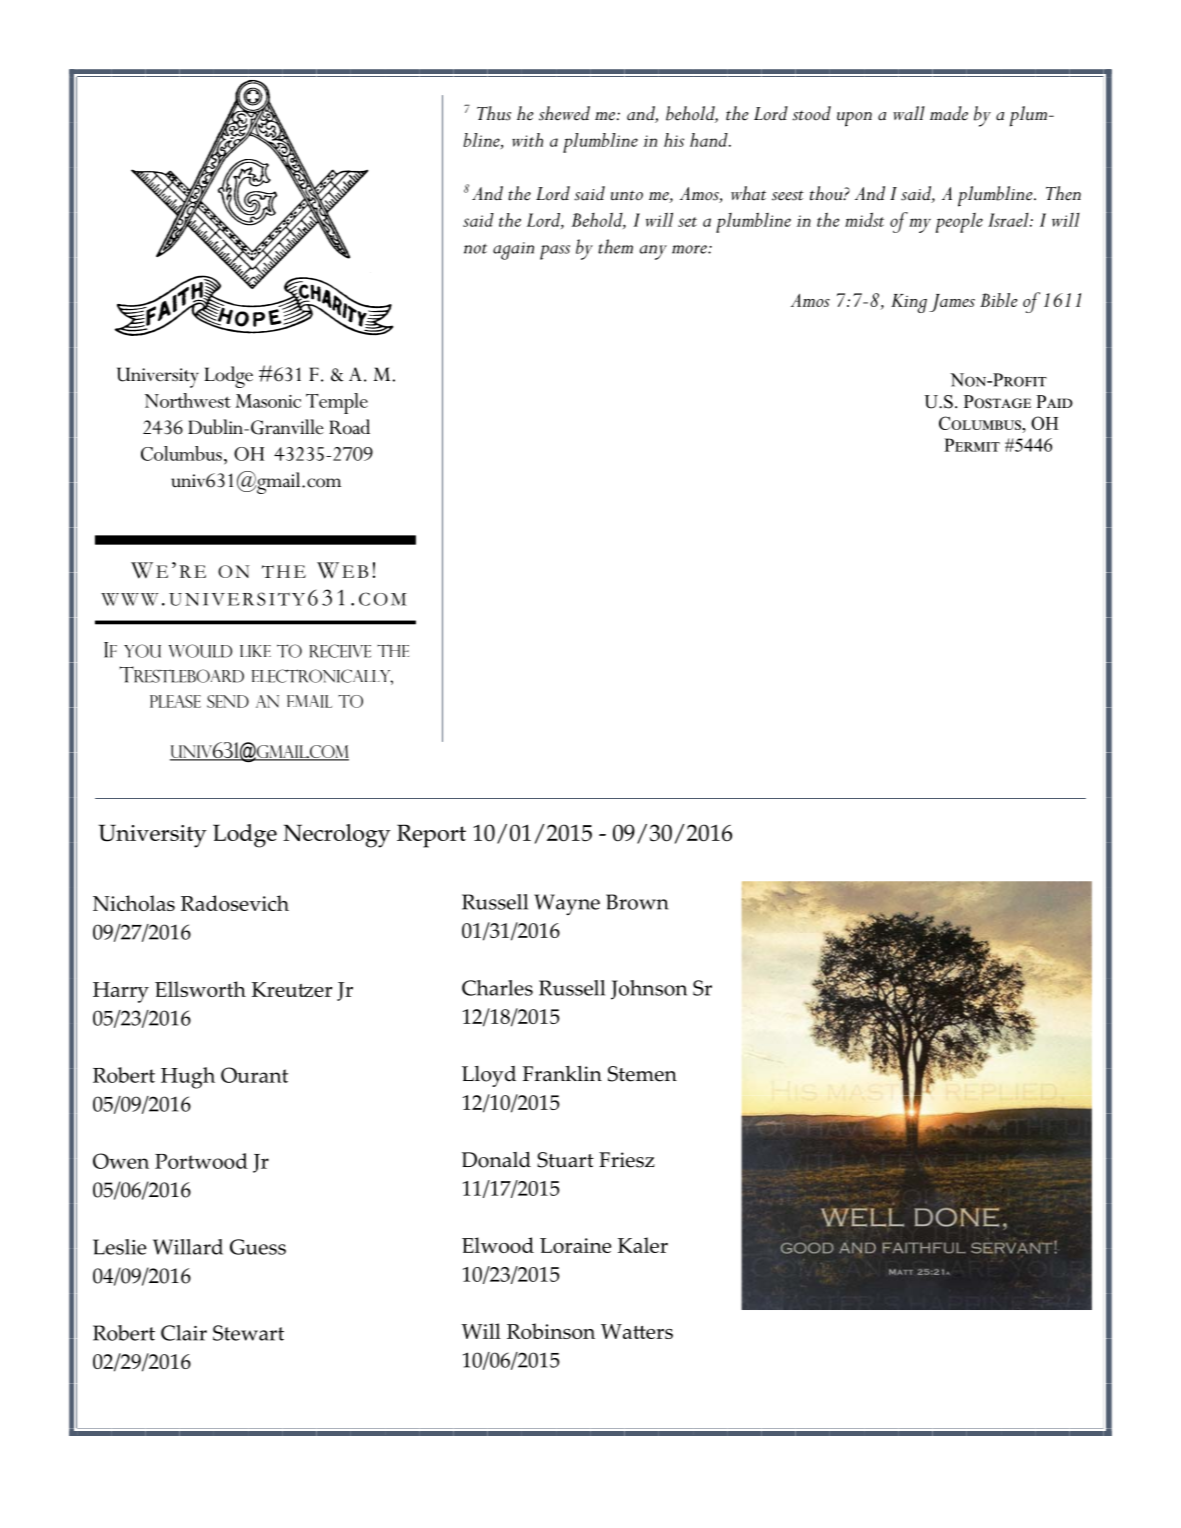 Image resolution: width=1181 pixels, height=1528 pixels. Describe the element at coordinates (637, 902) in the screenshot. I see `Brown` at that location.
